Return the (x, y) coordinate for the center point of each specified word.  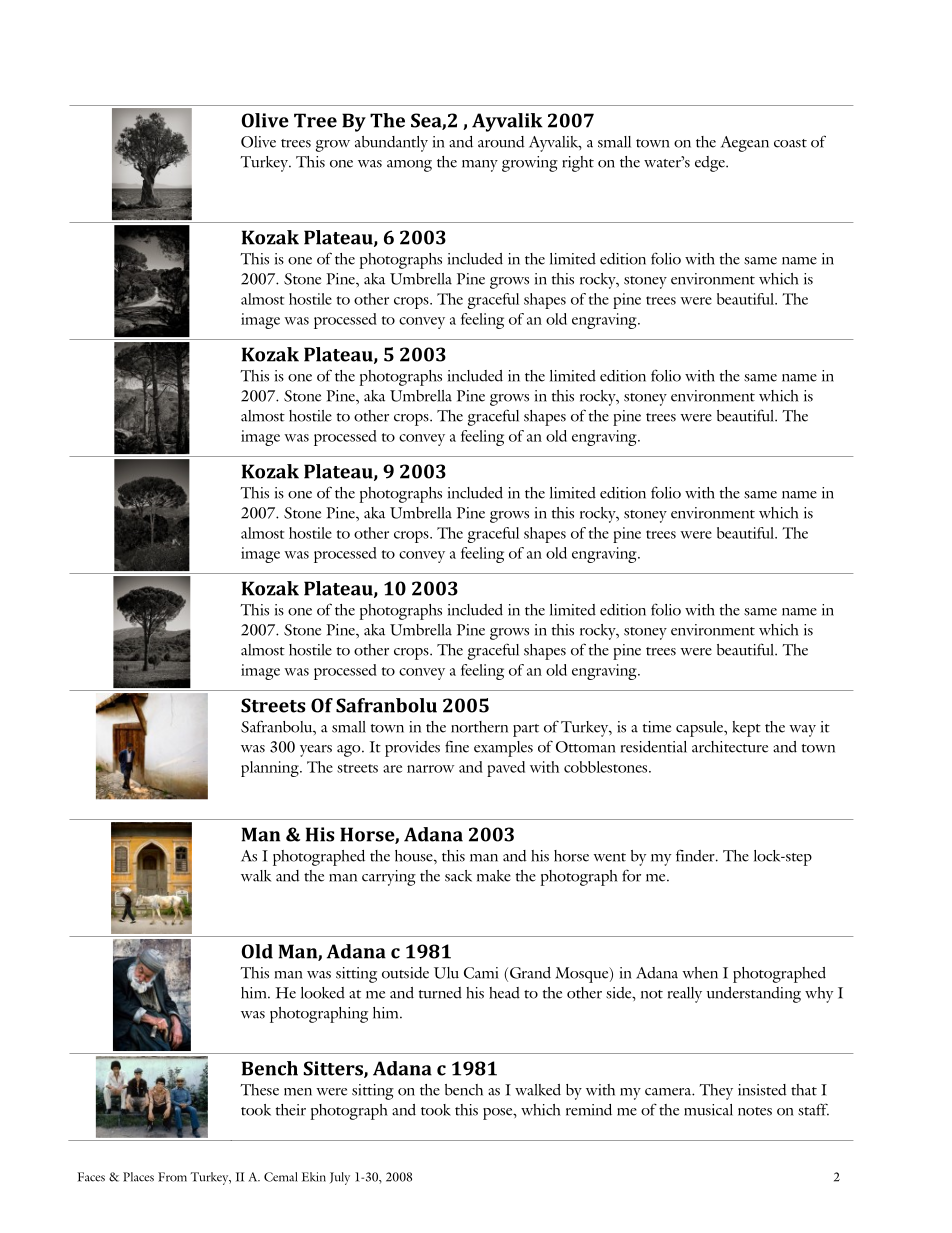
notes (755, 1111)
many (480, 166)
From (172, 1177)
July (340, 1178)
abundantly (391, 144)
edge (711, 164)
